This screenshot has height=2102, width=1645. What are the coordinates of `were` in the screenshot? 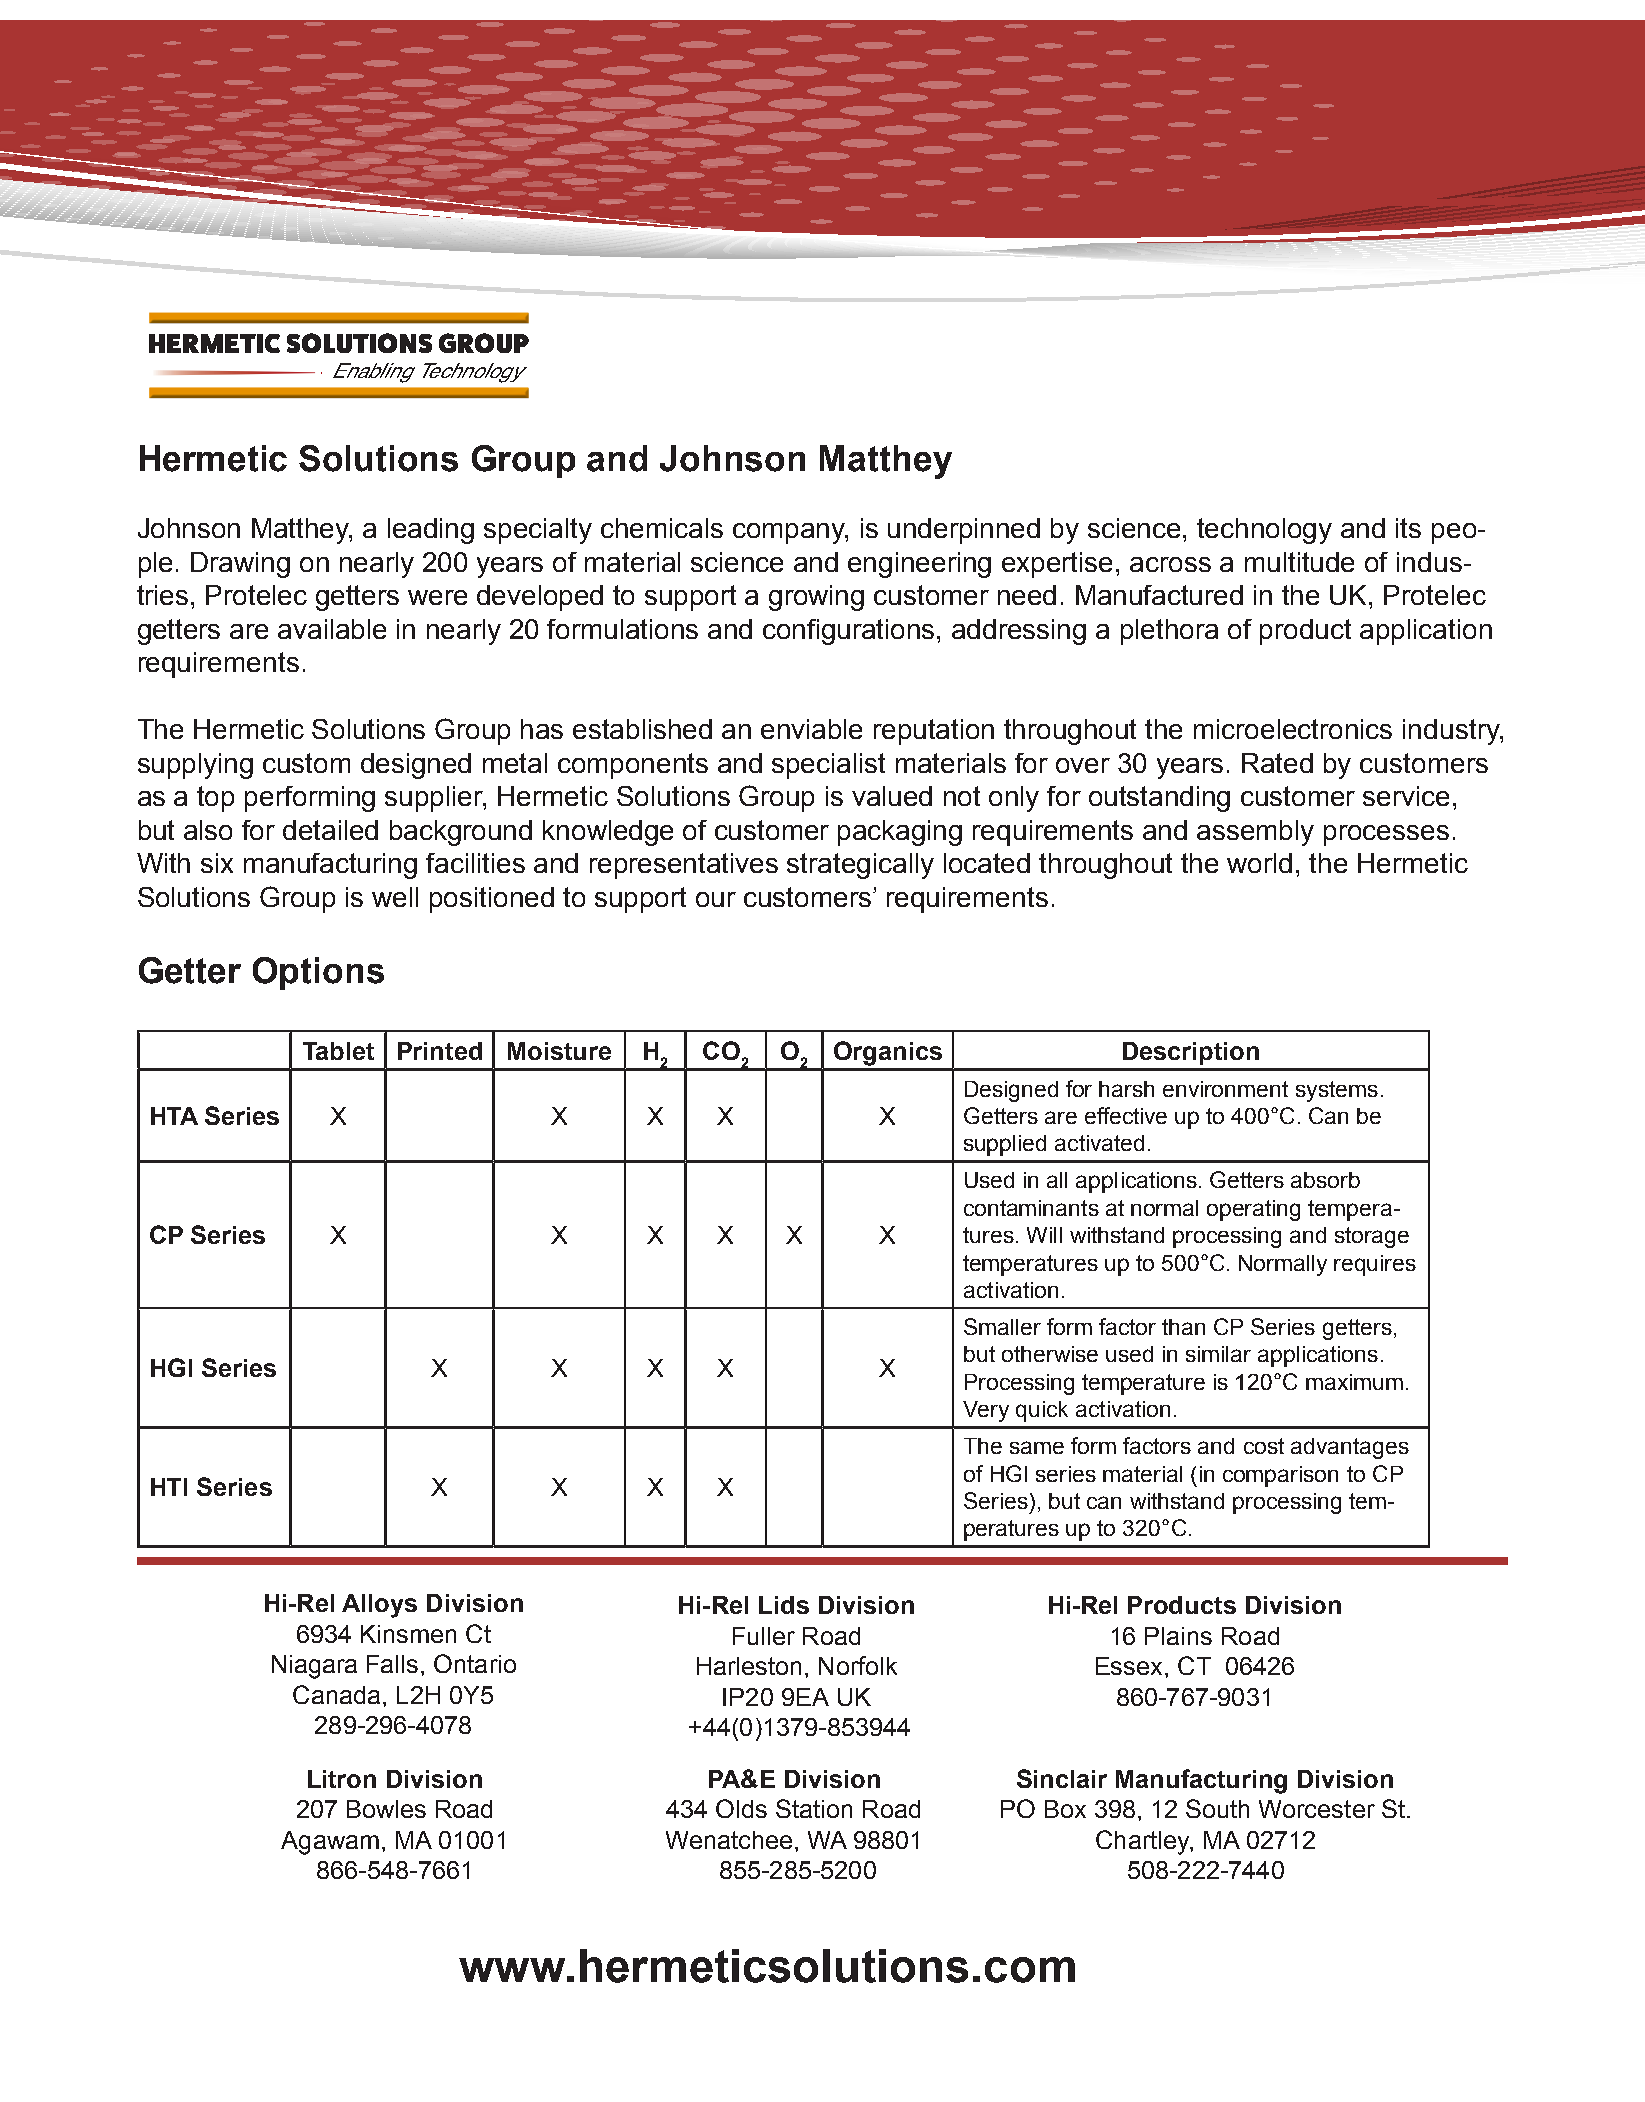 It's located at (437, 597).
